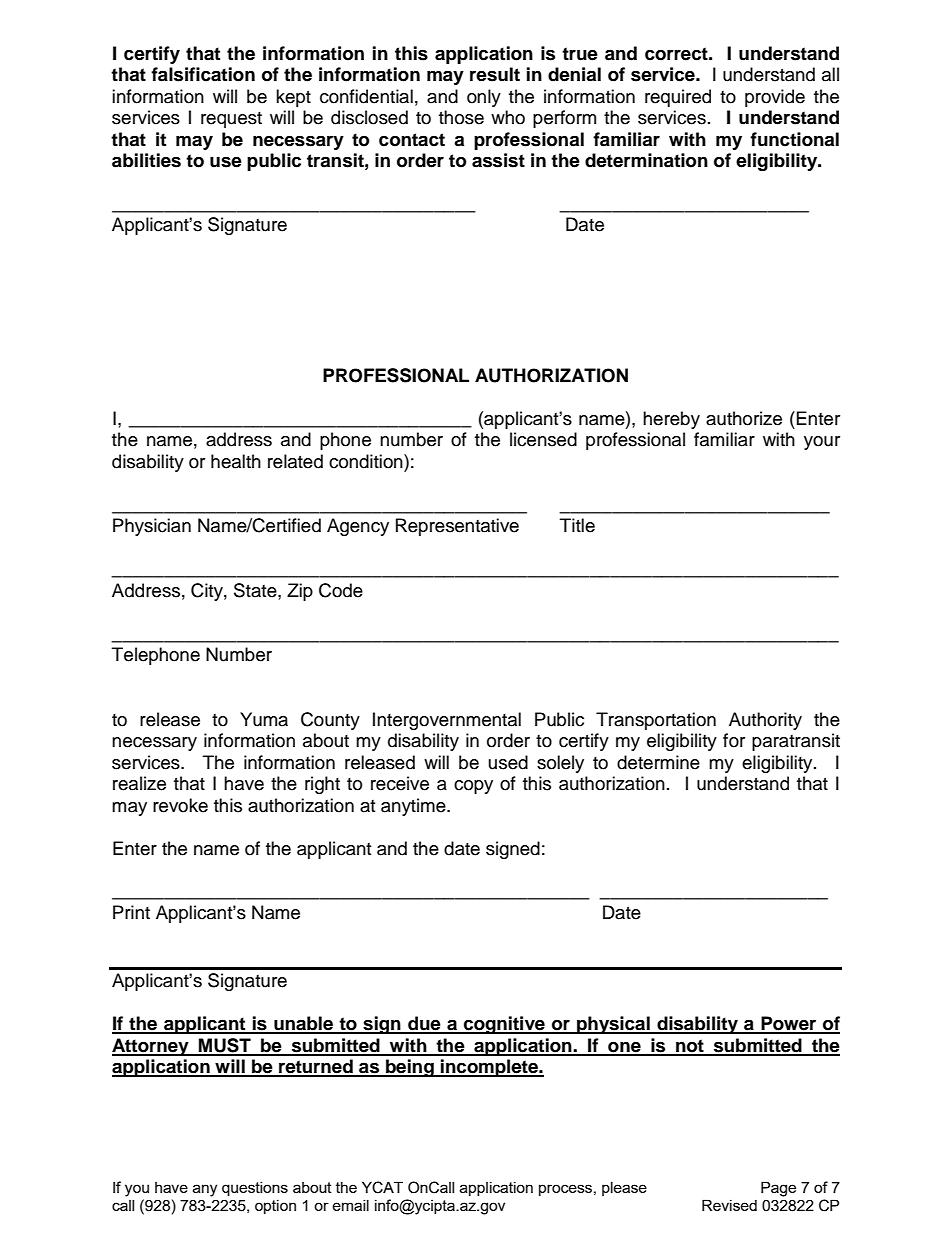 This image has width=952, height=1233. What do you see at coordinates (131, 912) in the image?
I see `Print` at bounding box center [131, 912].
